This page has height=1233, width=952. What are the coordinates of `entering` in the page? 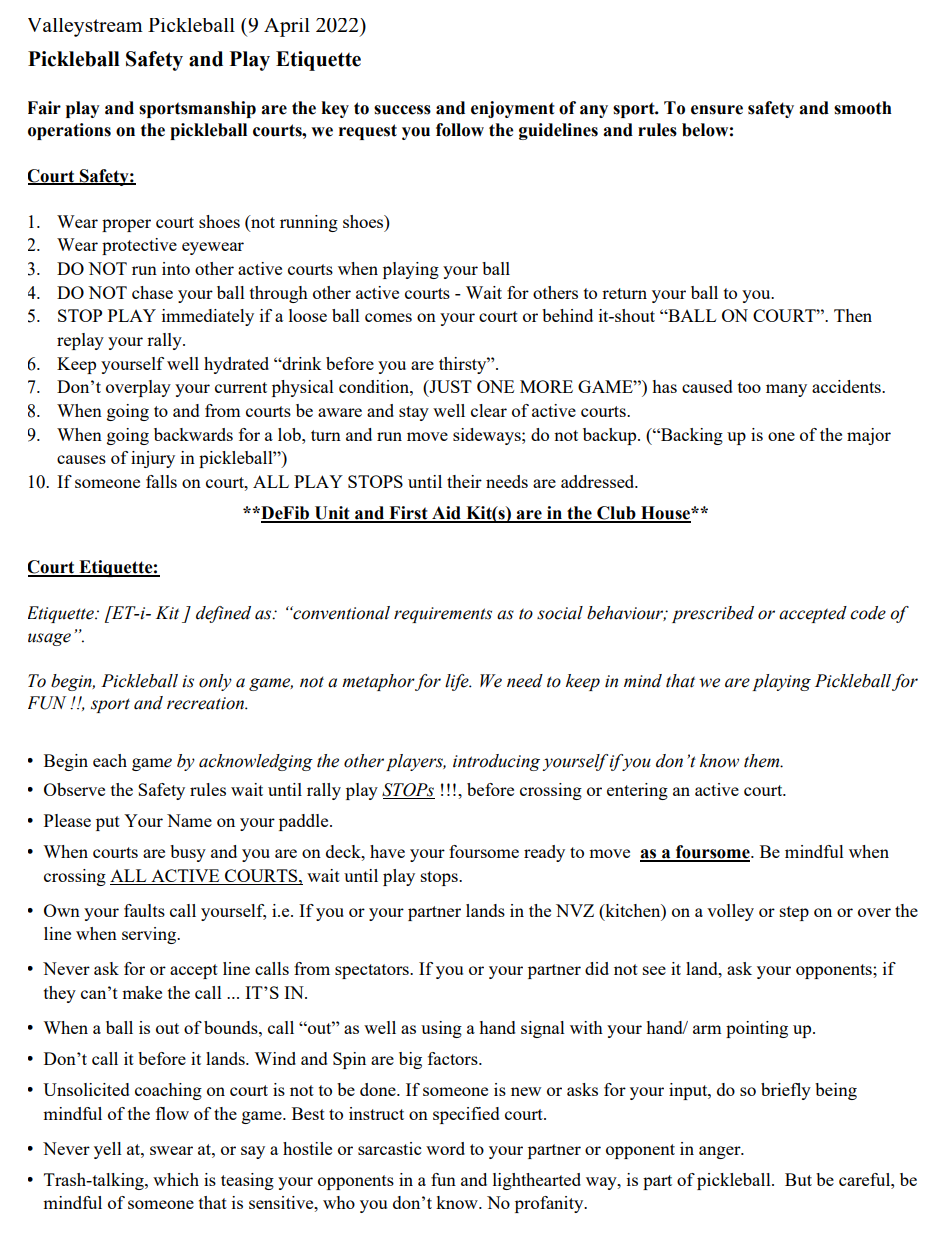 It's located at (637, 791).
